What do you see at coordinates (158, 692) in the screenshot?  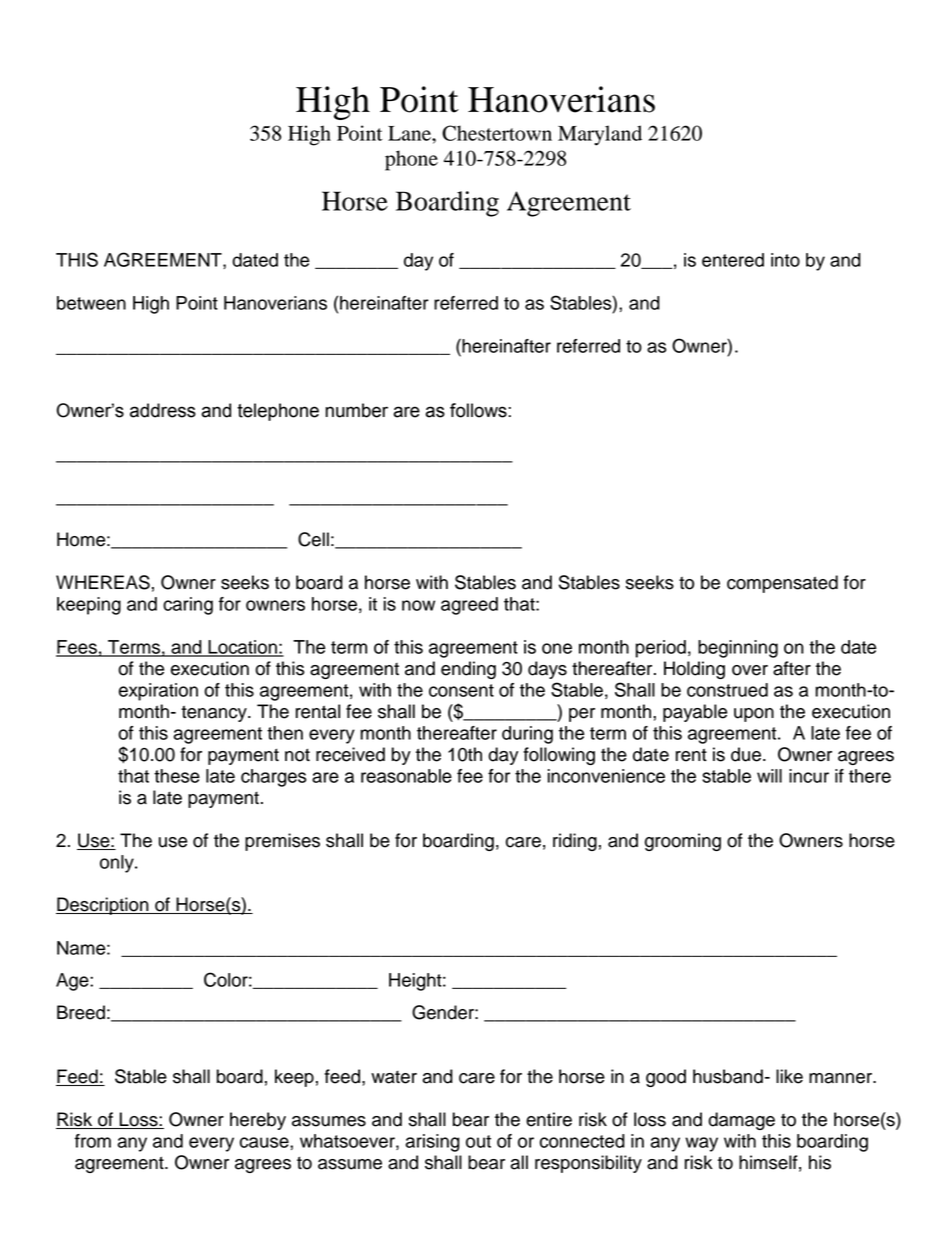 I see `expiration` at bounding box center [158, 692].
